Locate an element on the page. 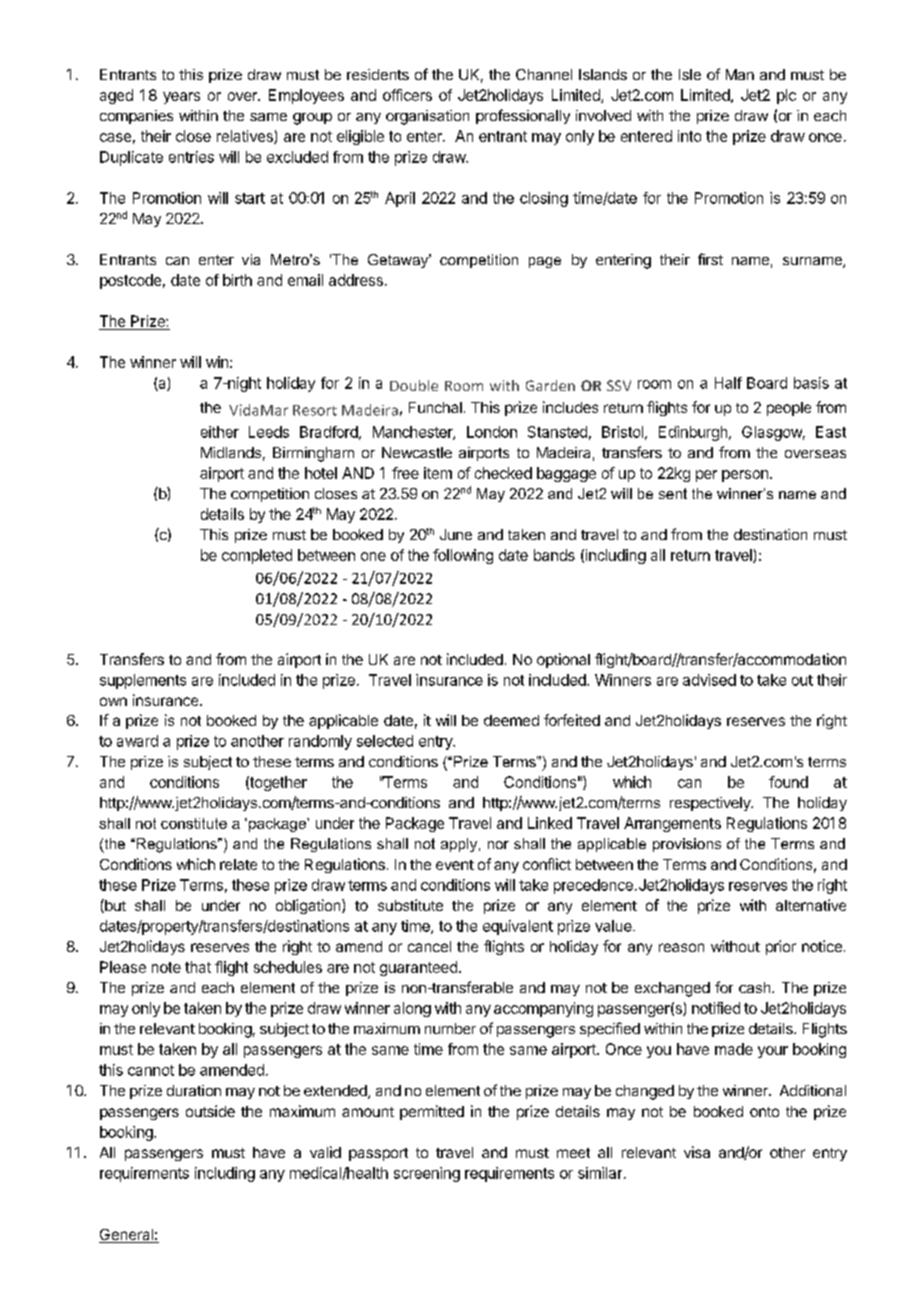 The image size is (924, 1308). Double is located at coordinates (414, 385).
